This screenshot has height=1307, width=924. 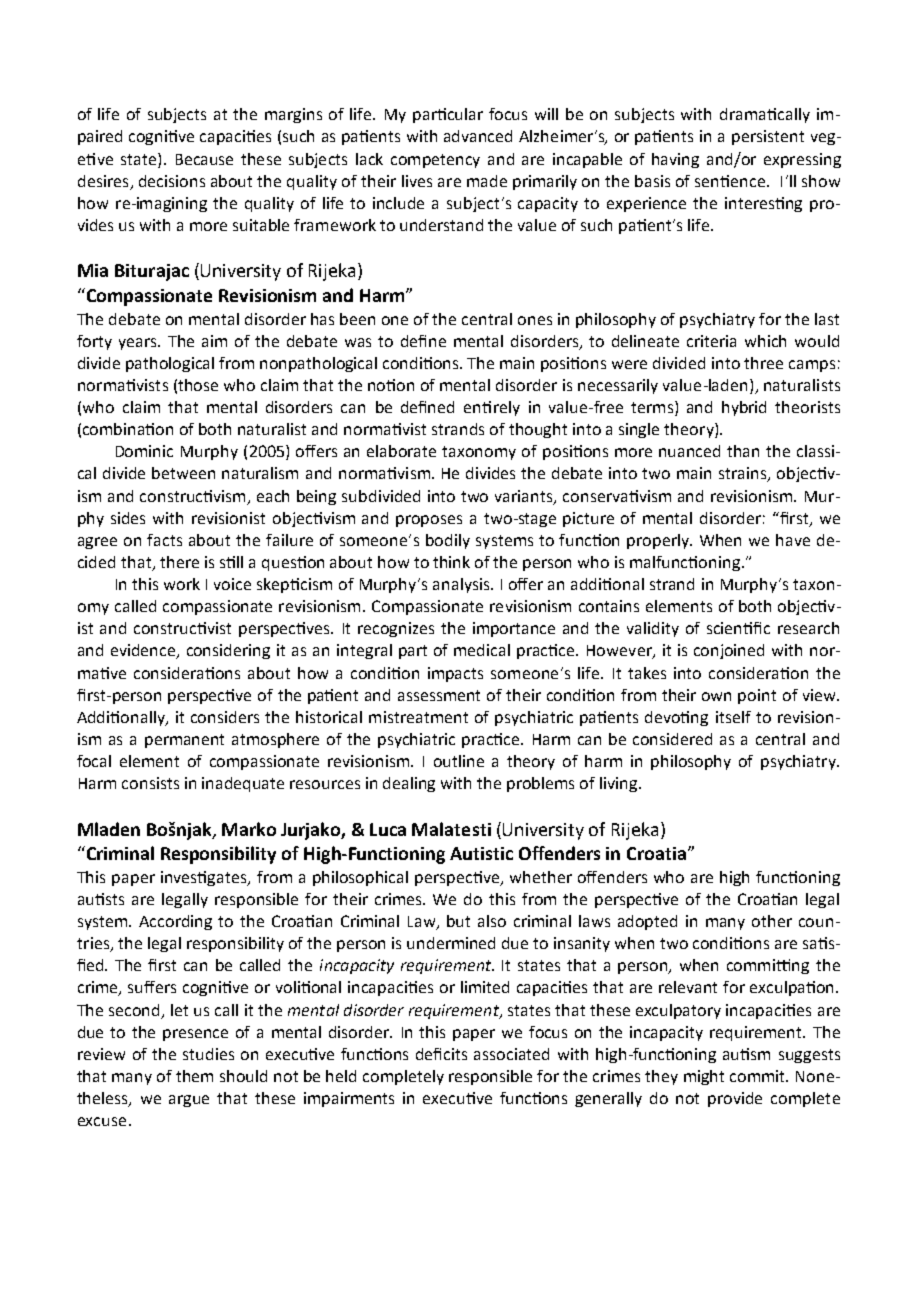 What do you see at coordinates (735, 1099) in the screenshot?
I see `provide` at bounding box center [735, 1099].
